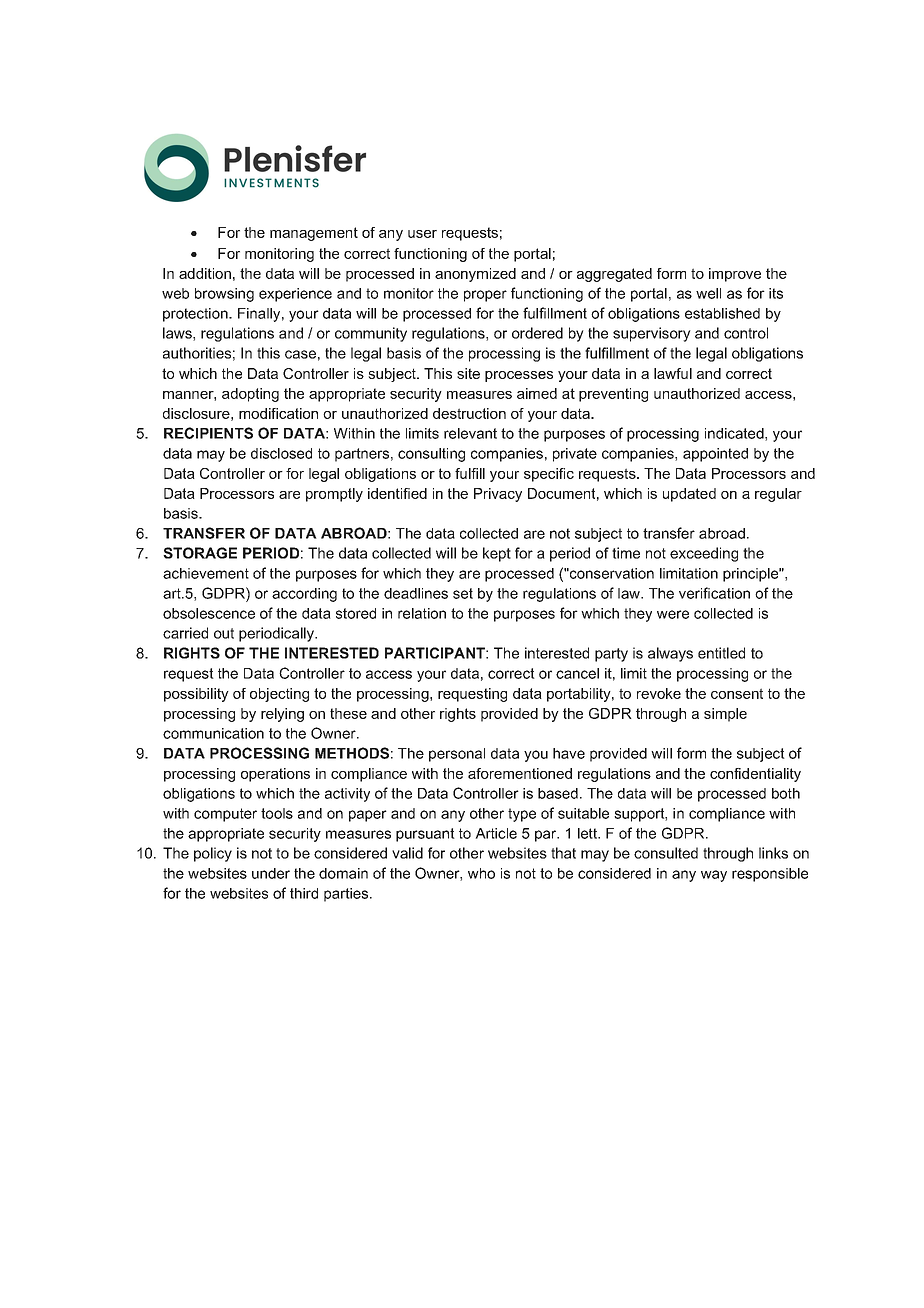  What do you see at coordinates (475, 275) in the screenshot?
I see `anonymized` at bounding box center [475, 275].
